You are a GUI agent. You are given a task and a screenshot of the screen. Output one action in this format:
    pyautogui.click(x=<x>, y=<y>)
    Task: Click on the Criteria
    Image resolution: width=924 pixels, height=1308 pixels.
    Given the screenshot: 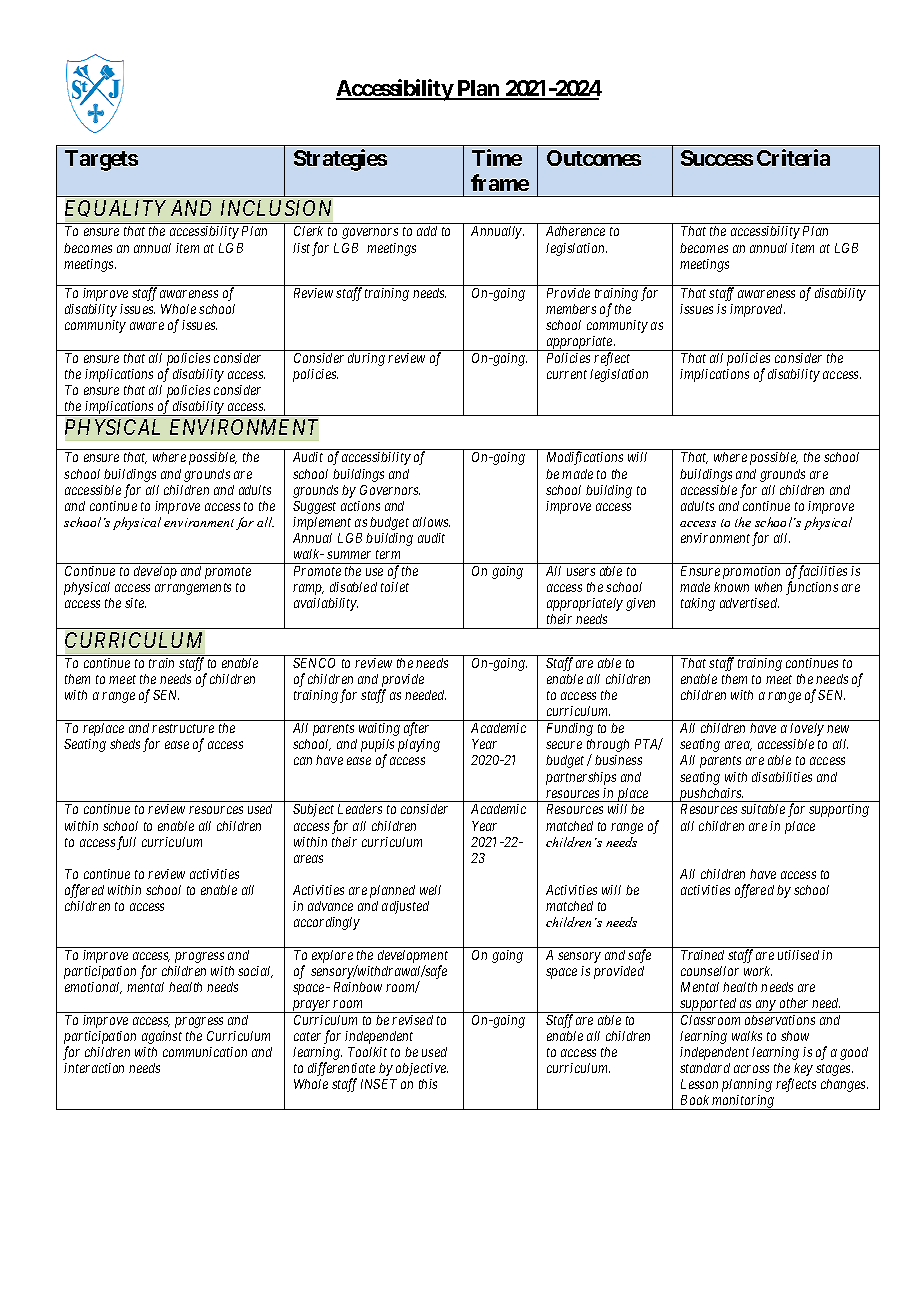 What is the action you would take?
    pyautogui.click(x=793, y=157)
